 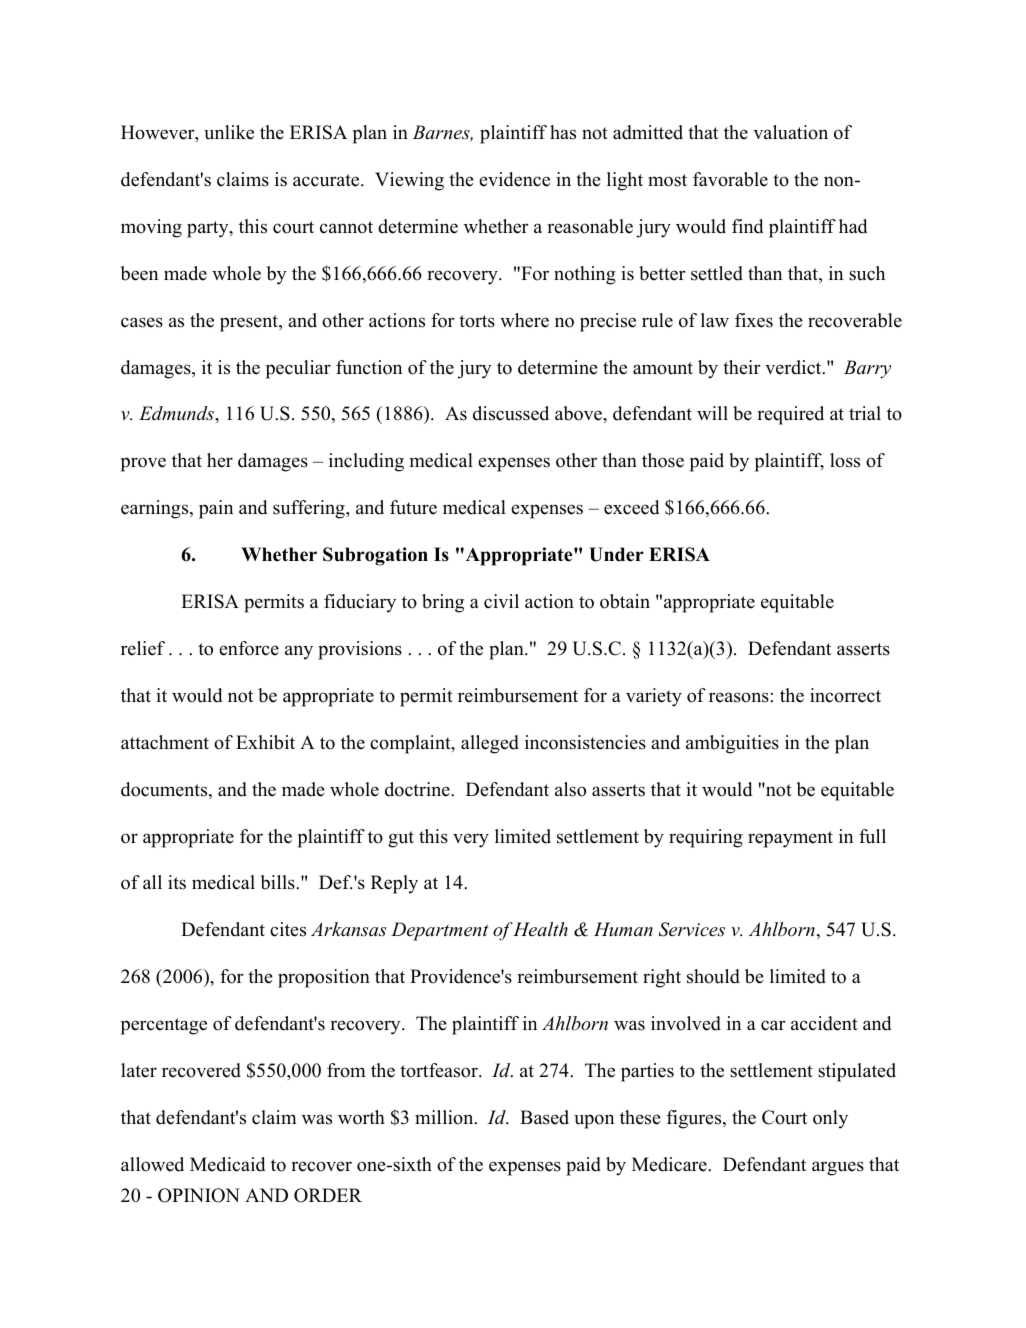 What do you see at coordinates (229, 132) in the page?
I see `unlike` at bounding box center [229, 132].
